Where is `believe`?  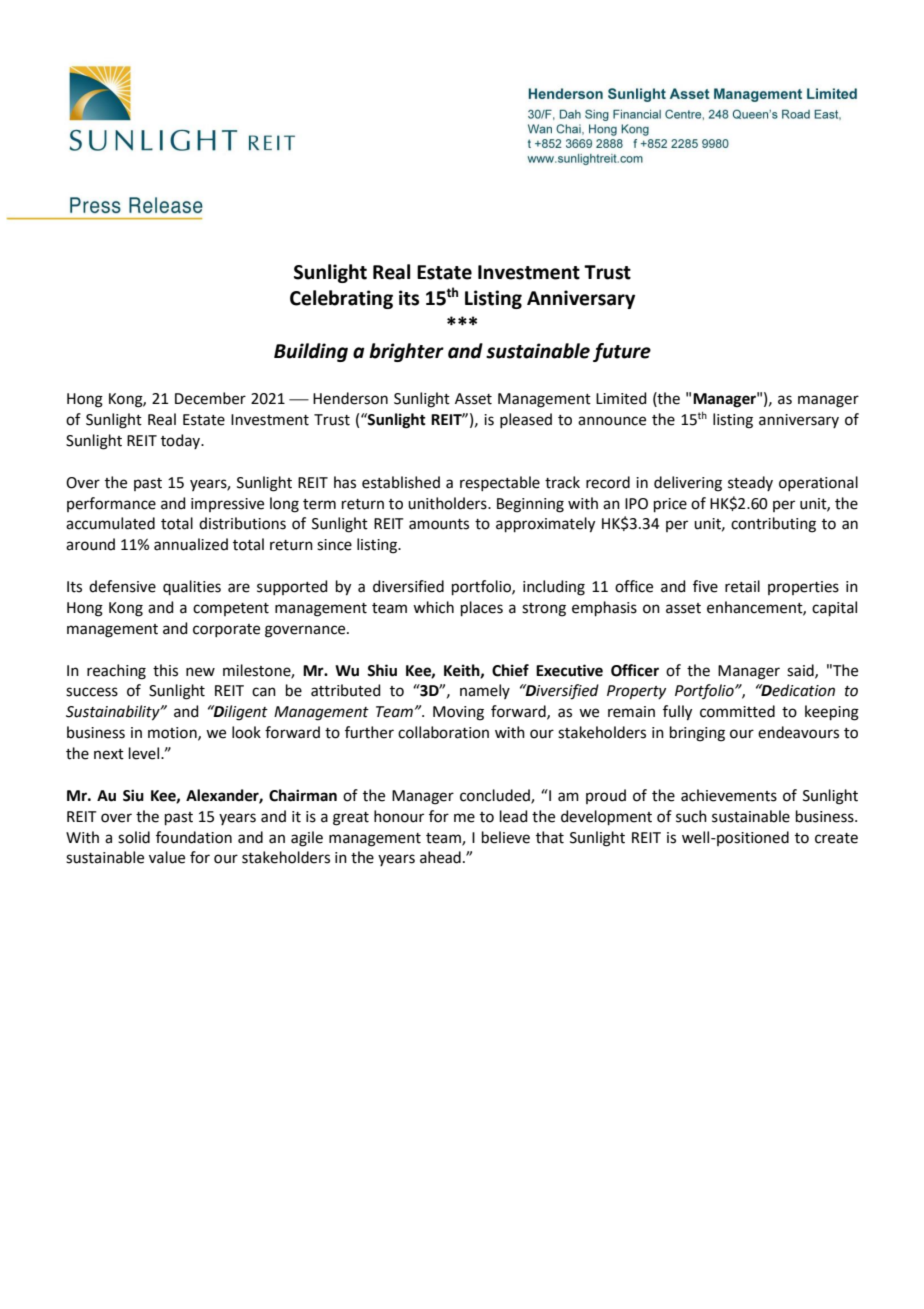 believe is located at coordinates (506, 837).
